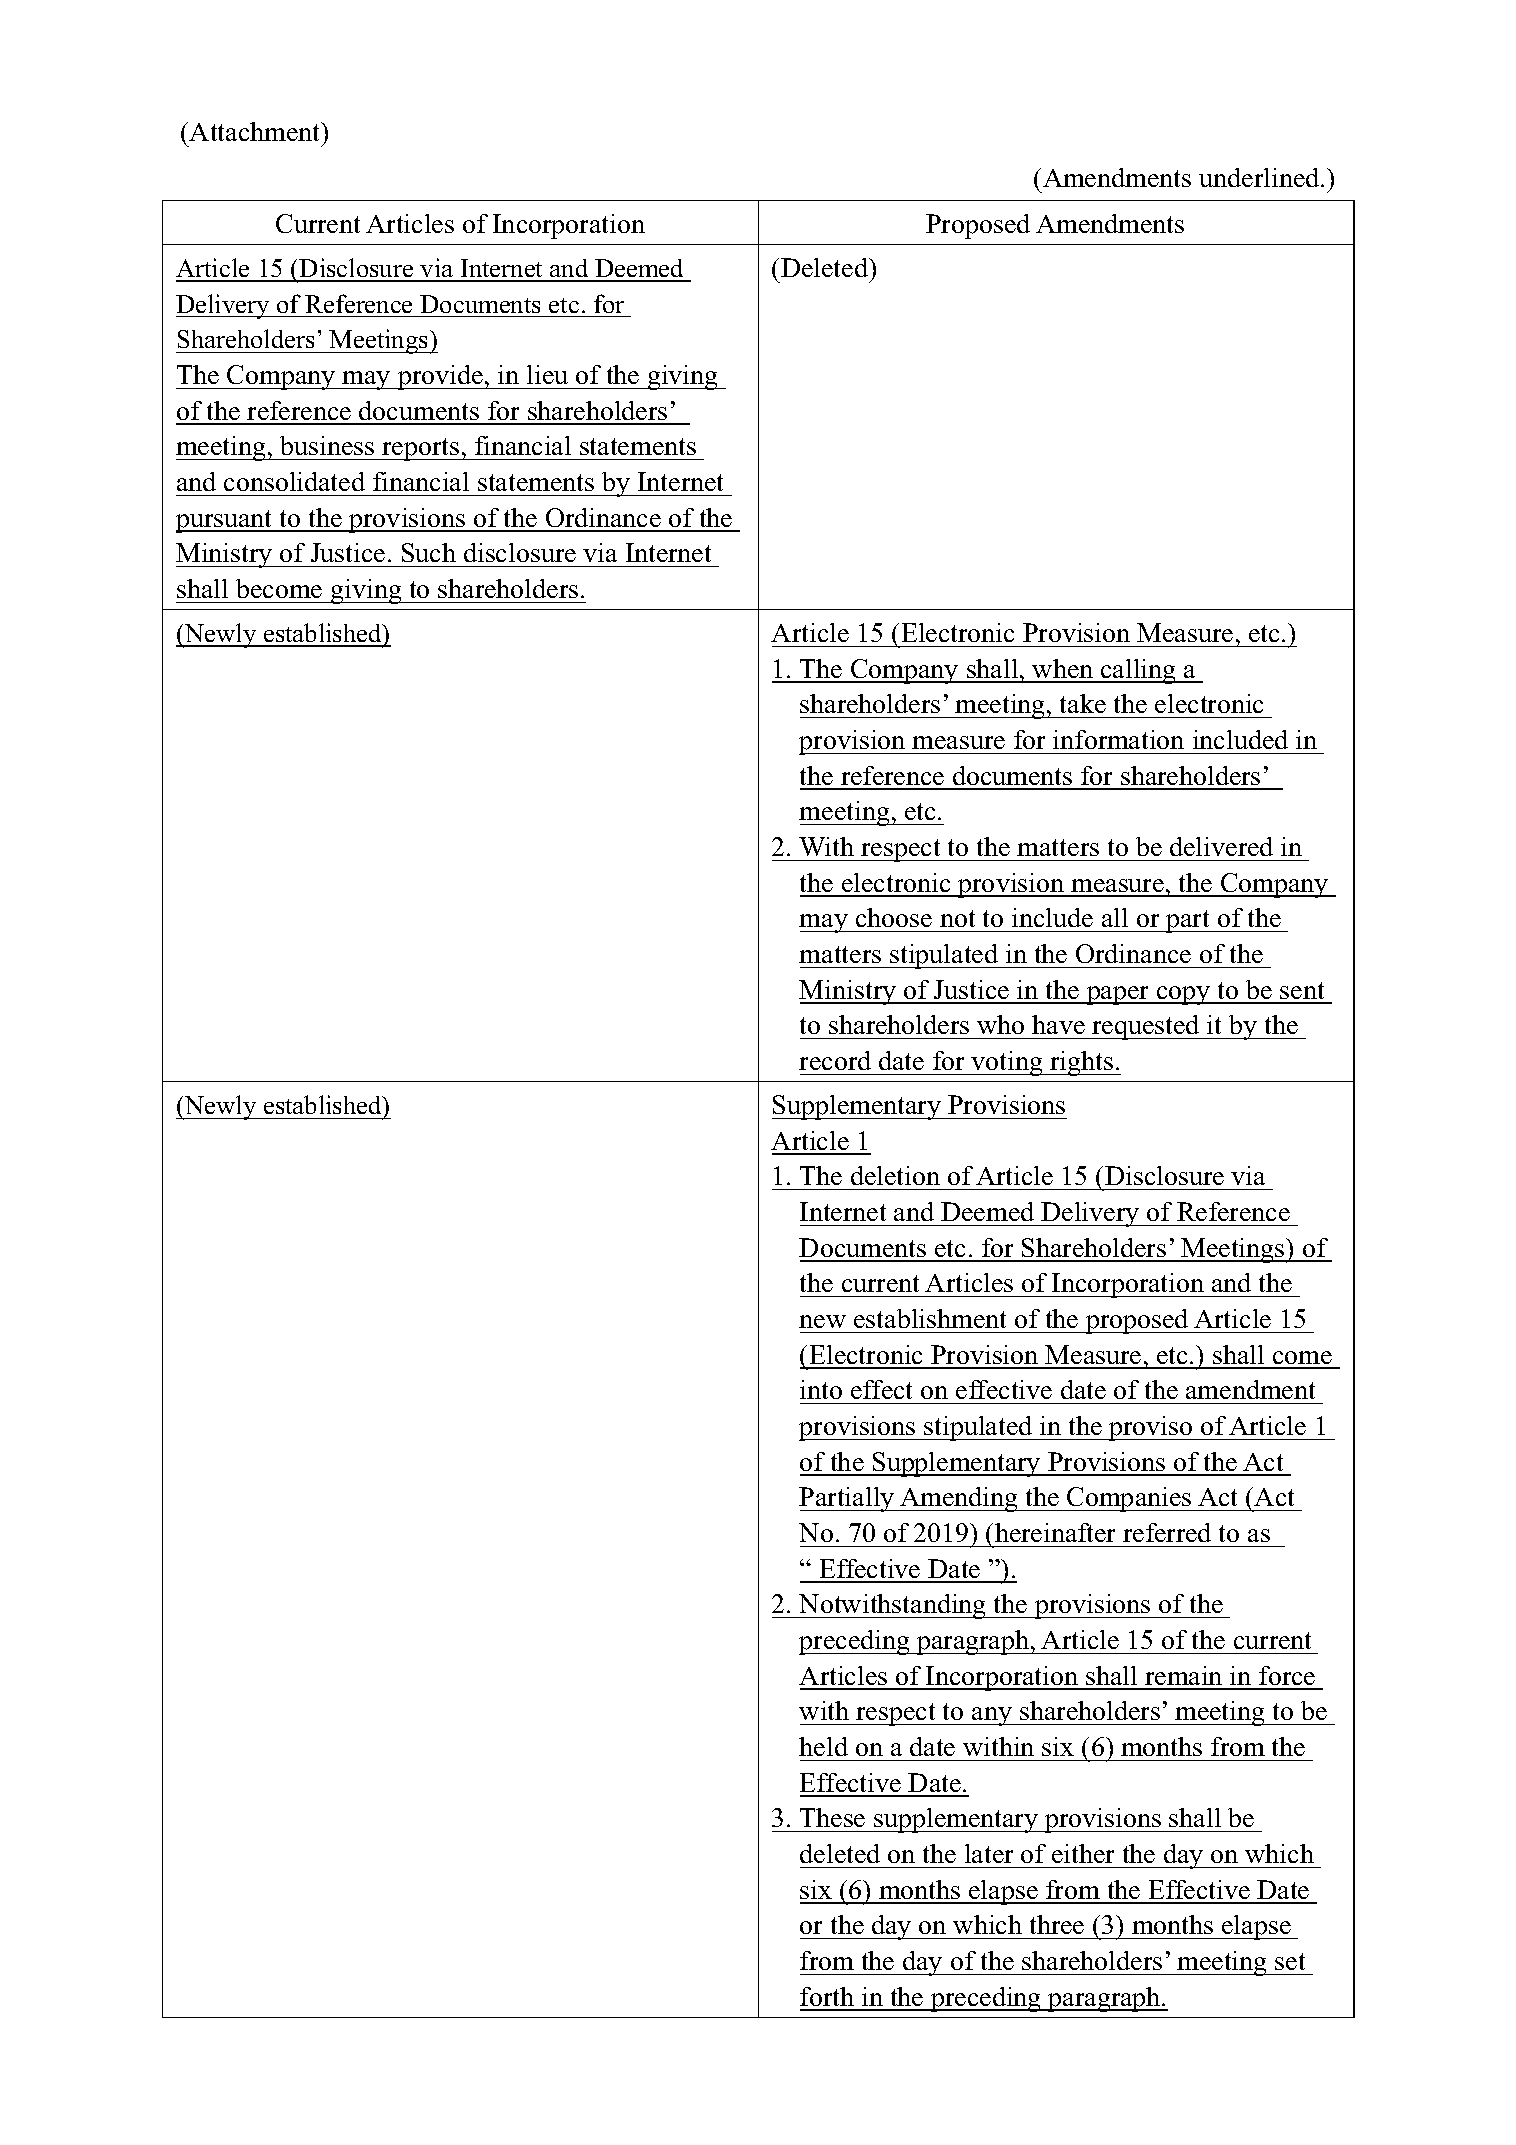  Describe the element at coordinates (1083, 1853) in the document. I see `either` at that location.
